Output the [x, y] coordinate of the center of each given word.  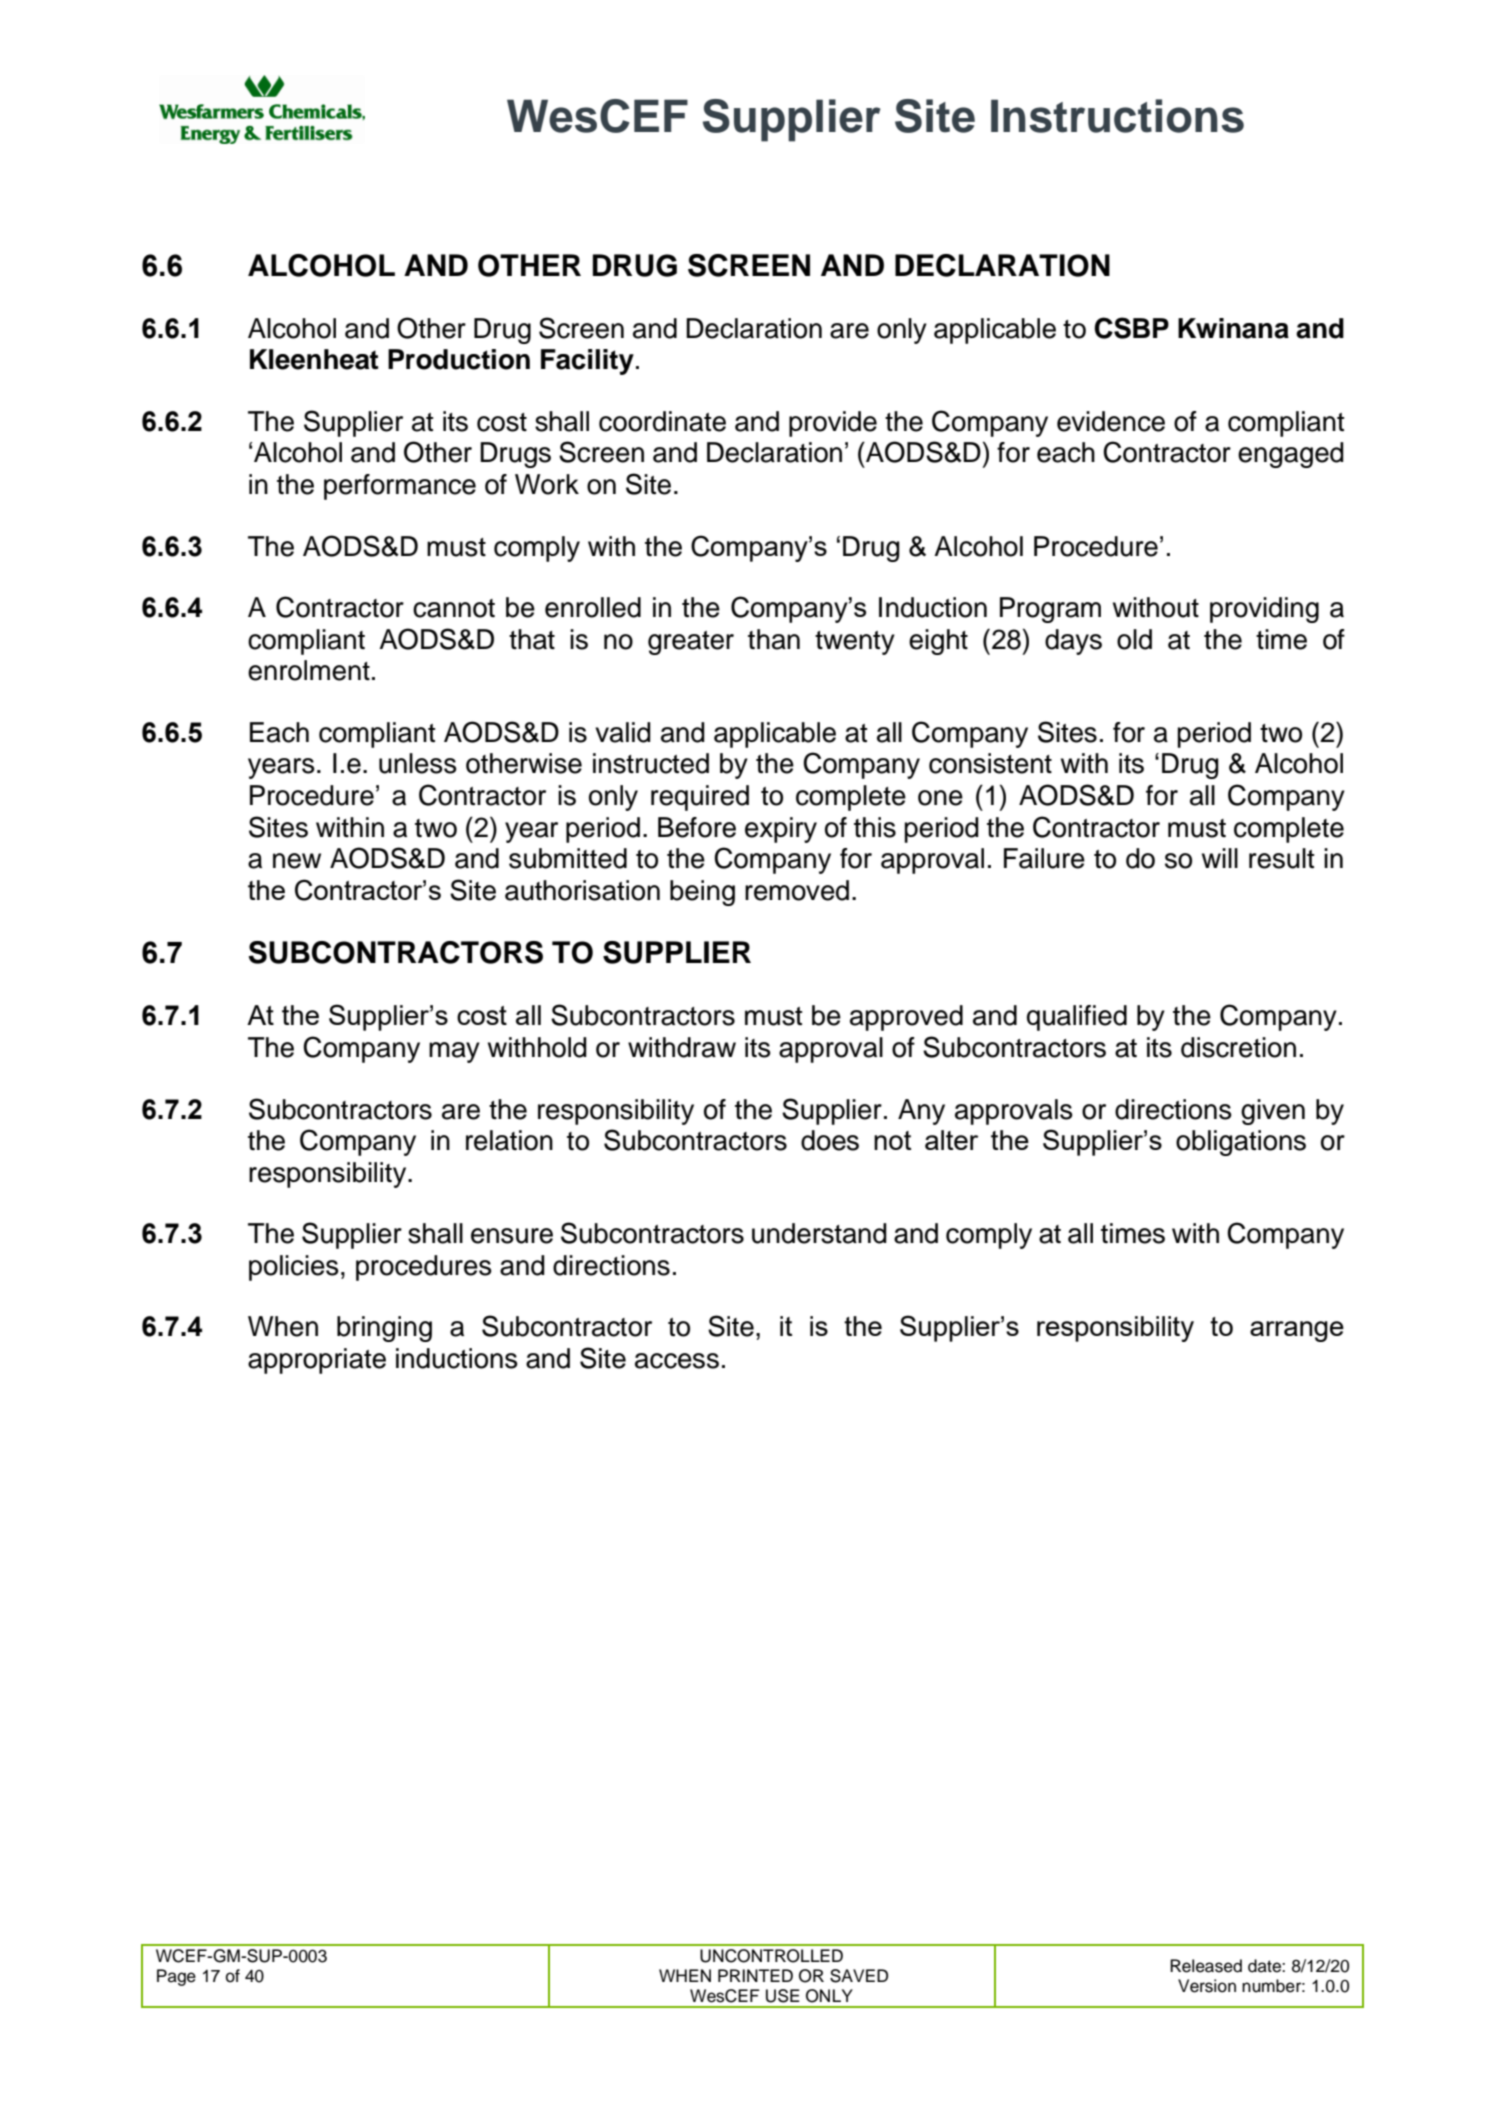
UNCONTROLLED [771, 1956]
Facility [587, 362]
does [830, 1140]
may [454, 1052]
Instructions [1117, 116]
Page [176, 1977]
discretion [1238, 1047]
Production [459, 359]
